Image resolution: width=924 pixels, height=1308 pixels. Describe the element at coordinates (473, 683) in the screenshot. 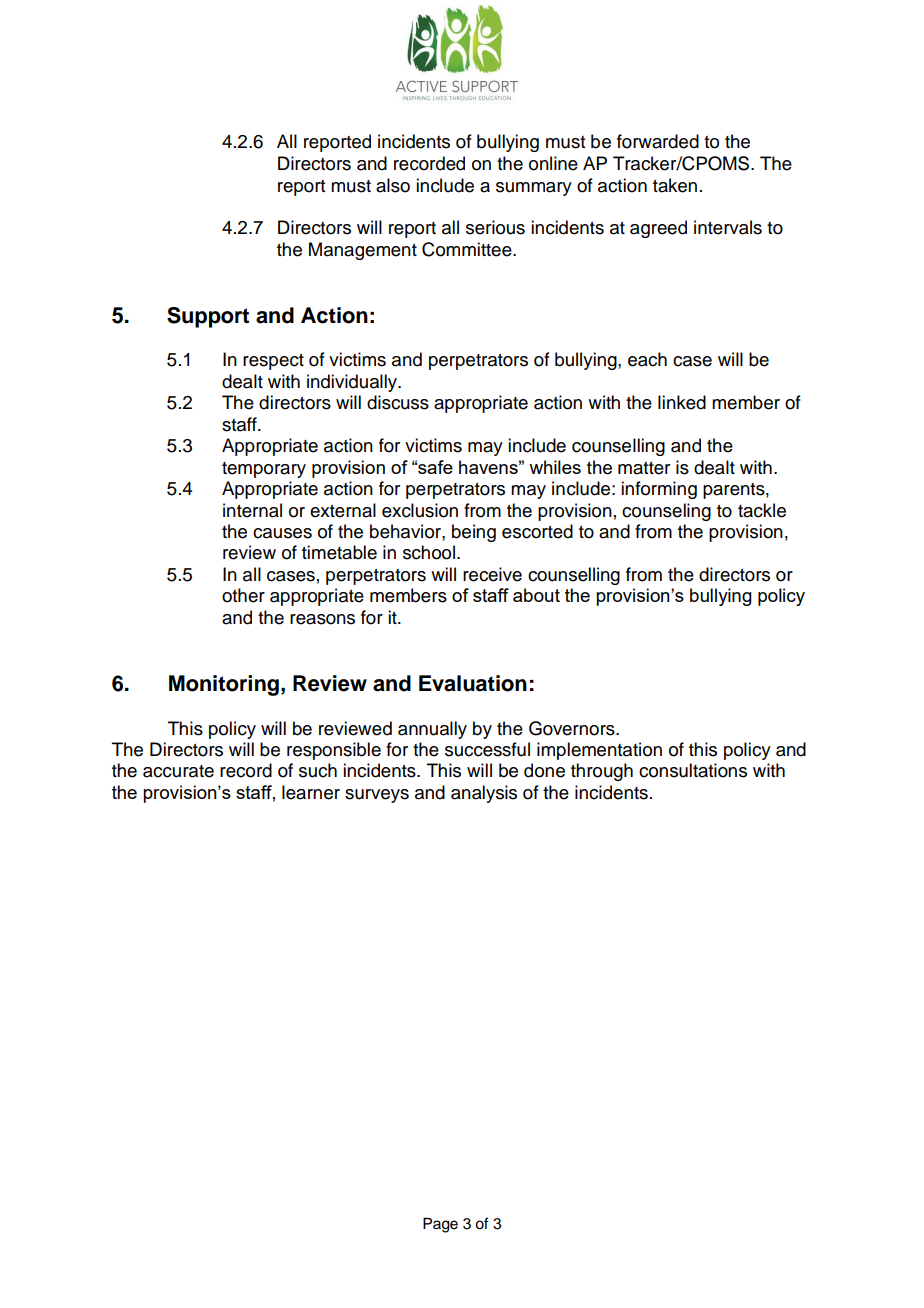

I see `Evaluation` at that location.
